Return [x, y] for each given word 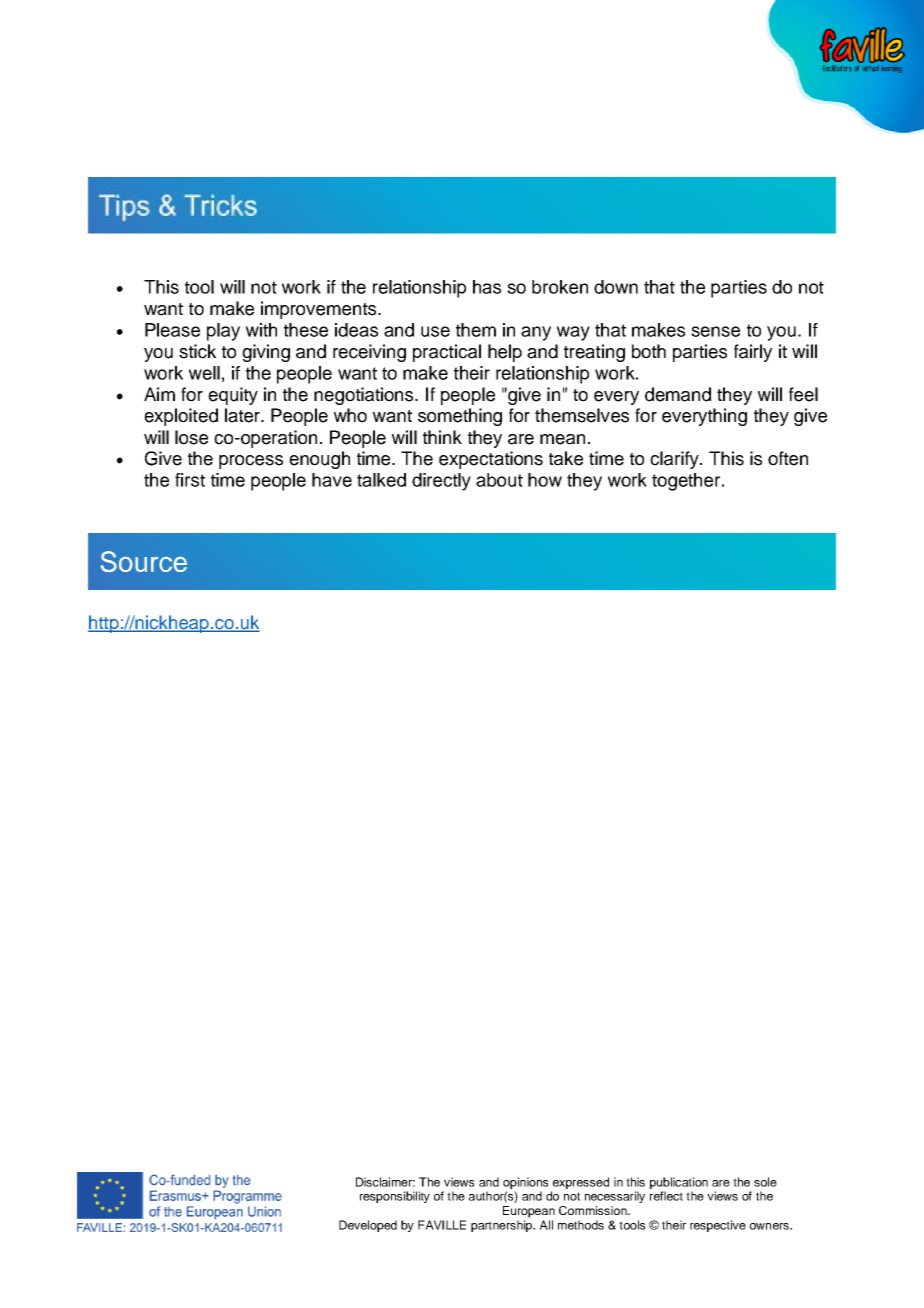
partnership [503, 1226]
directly [441, 482]
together [687, 482]
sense [715, 331]
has [487, 287]
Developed [368, 1226]
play [223, 332]
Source [144, 562]
